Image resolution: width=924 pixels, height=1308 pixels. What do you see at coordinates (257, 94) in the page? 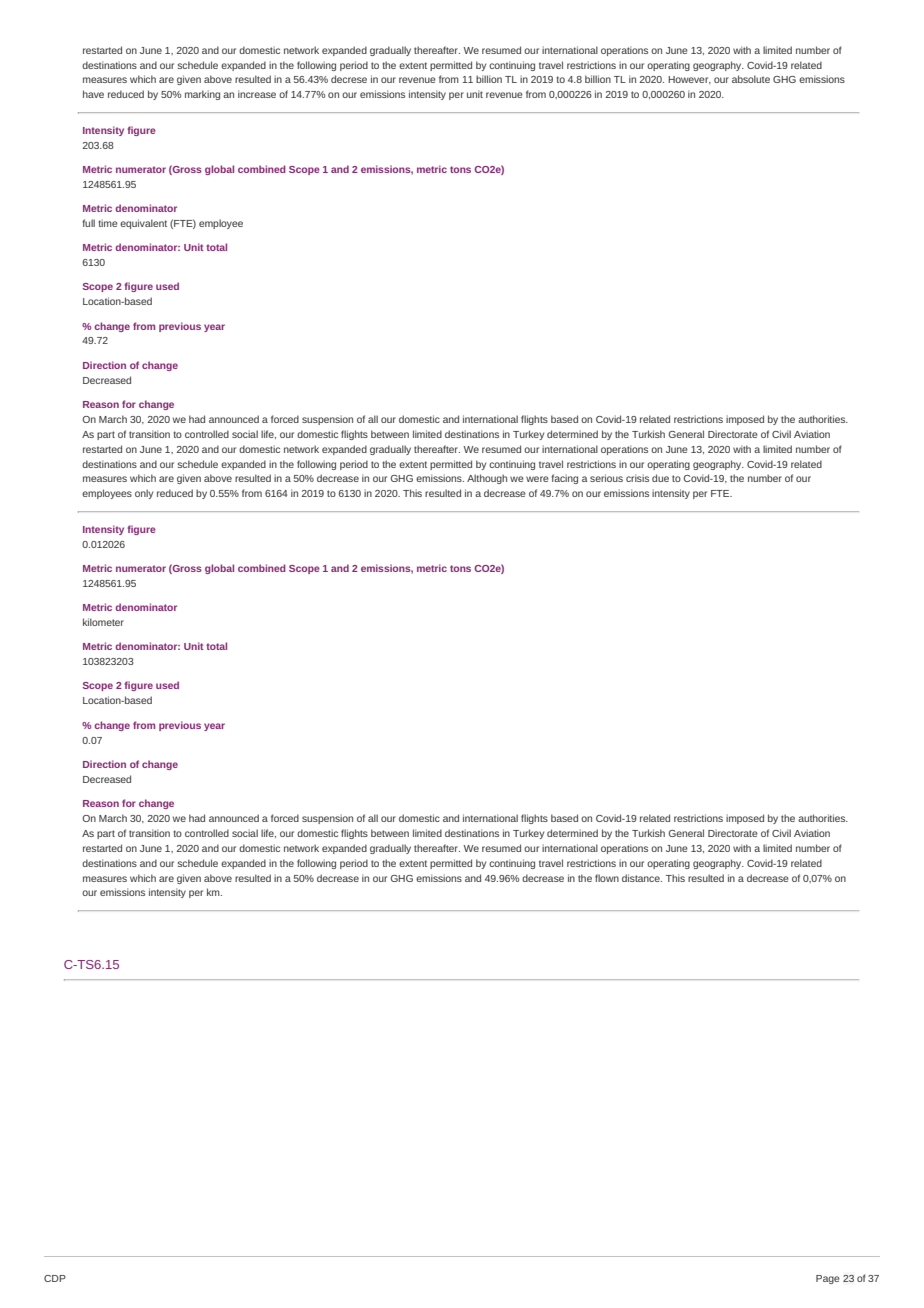
I see `increase` at bounding box center [257, 94].
